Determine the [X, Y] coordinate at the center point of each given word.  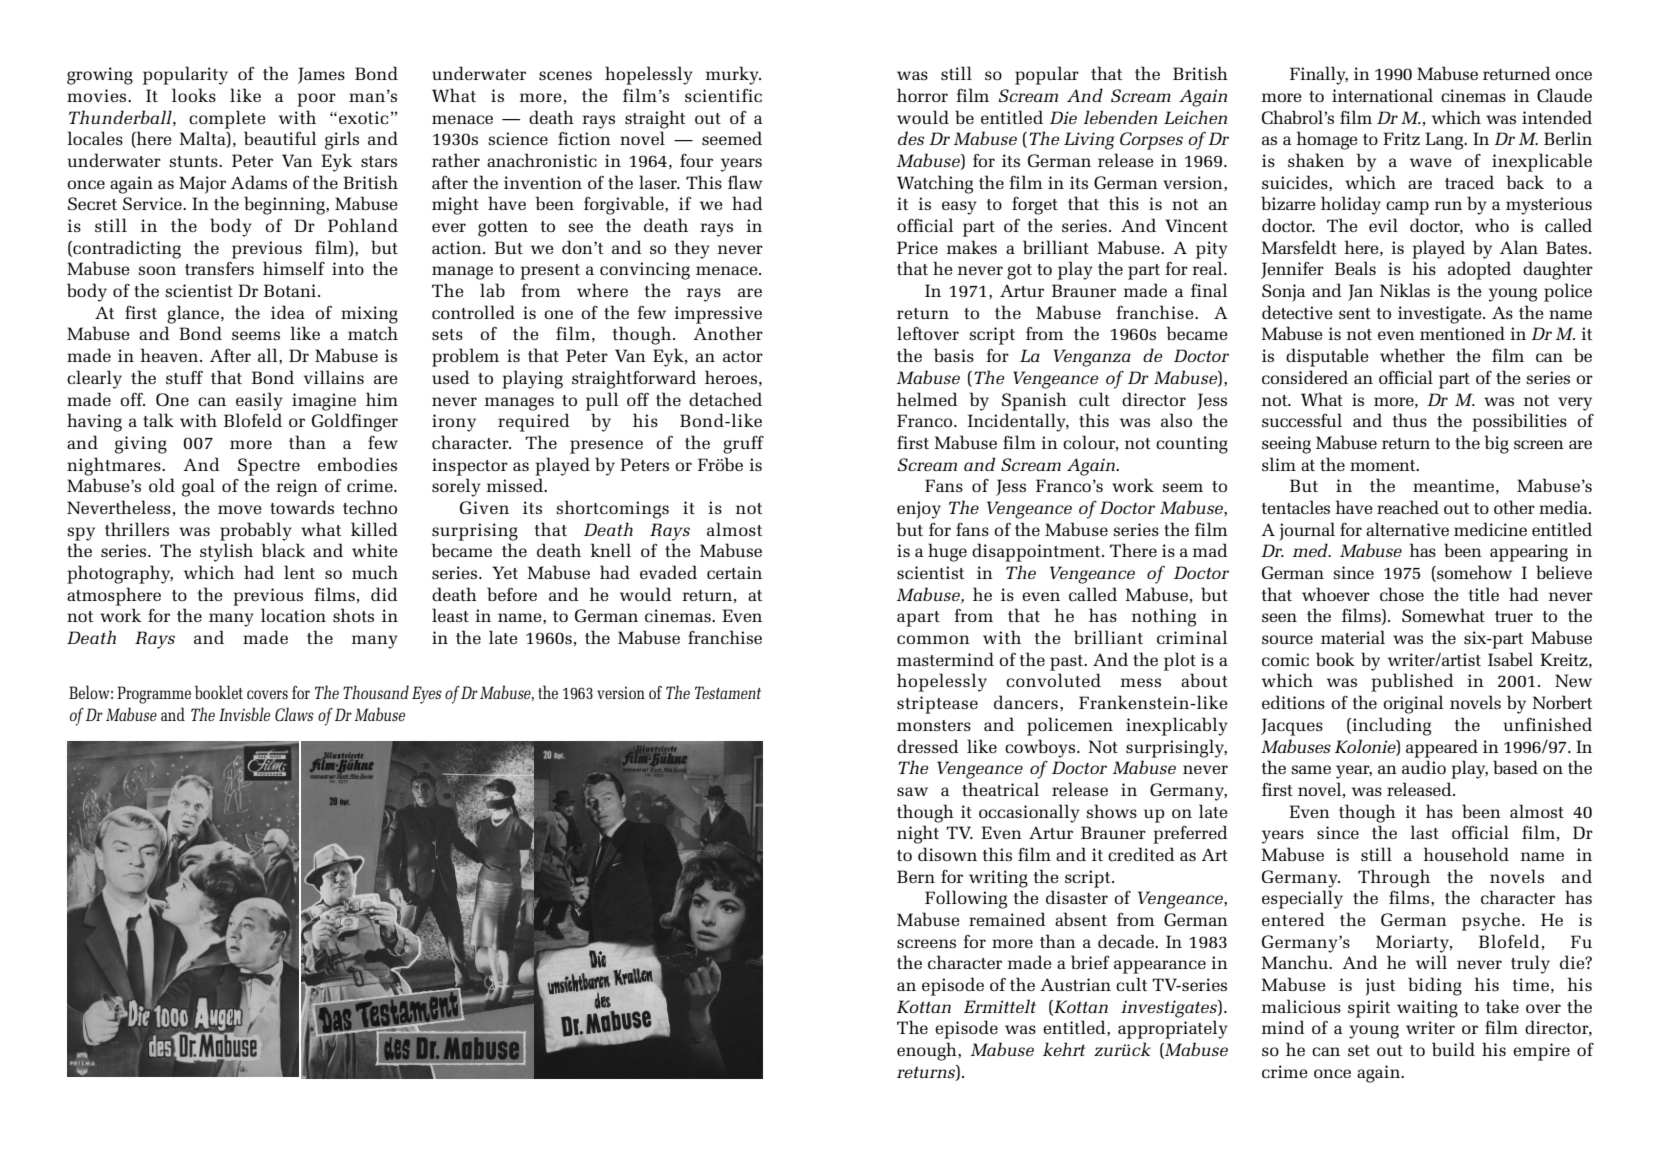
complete [227, 119]
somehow [1473, 573]
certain [734, 572]
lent [299, 572]
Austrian [1075, 984]
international [1382, 95]
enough [928, 1051]
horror [922, 95]
